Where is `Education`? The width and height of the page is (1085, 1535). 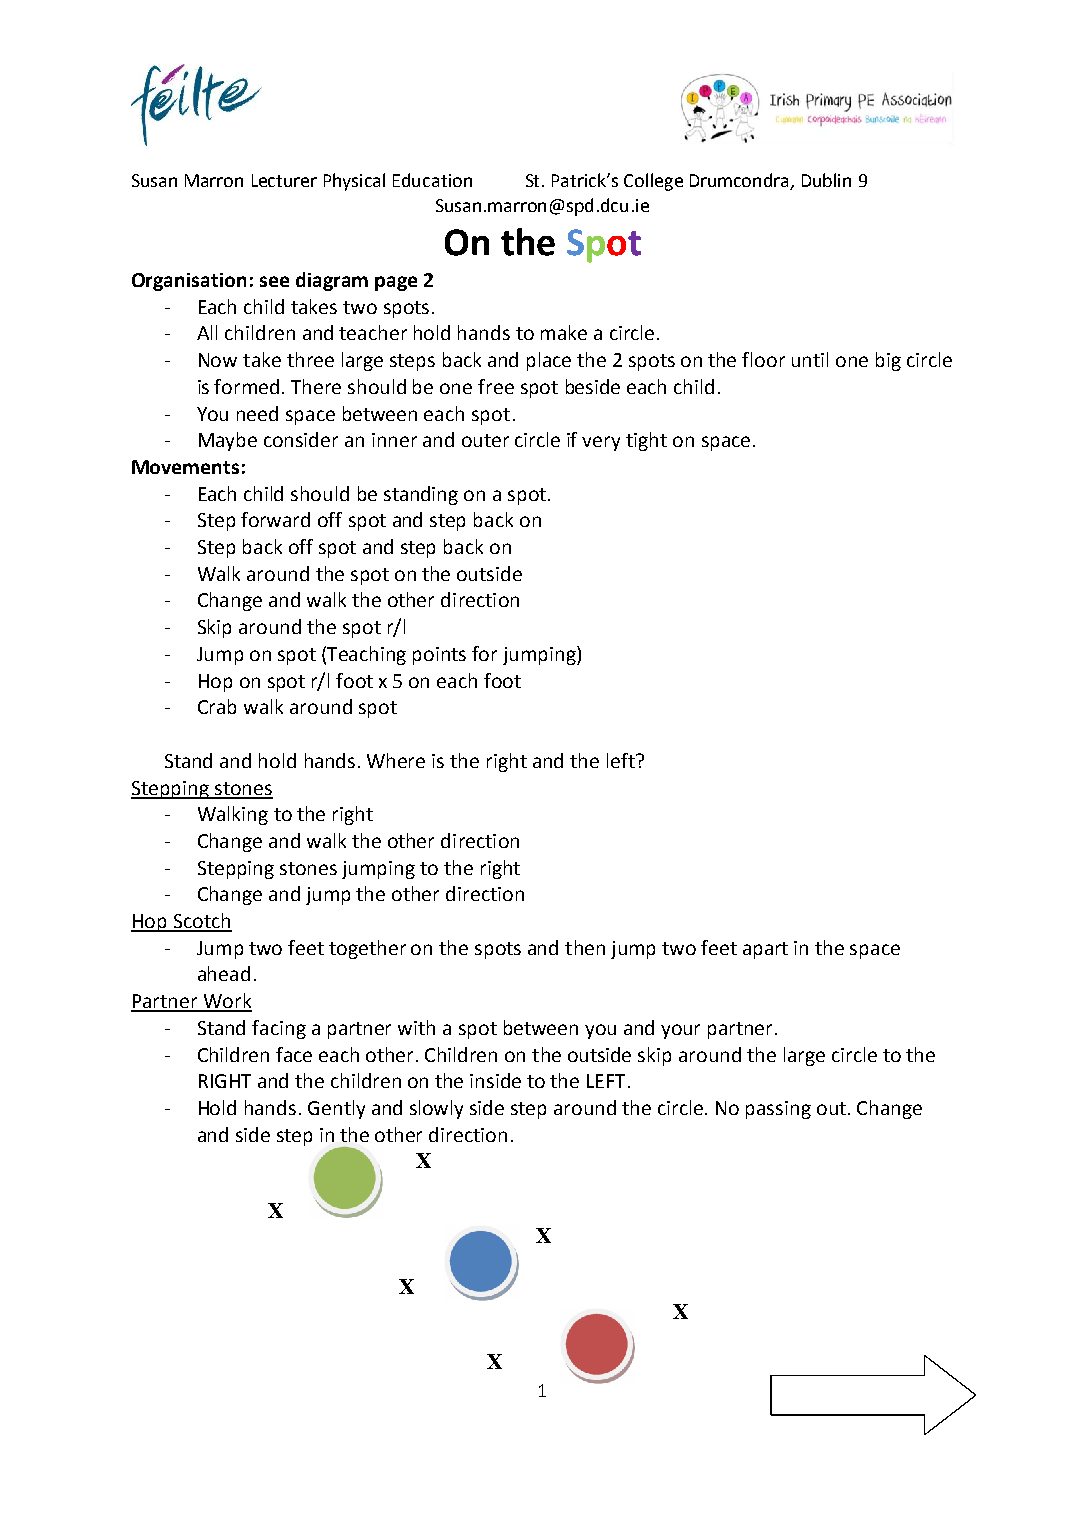
Education is located at coordinates (432, 180).
